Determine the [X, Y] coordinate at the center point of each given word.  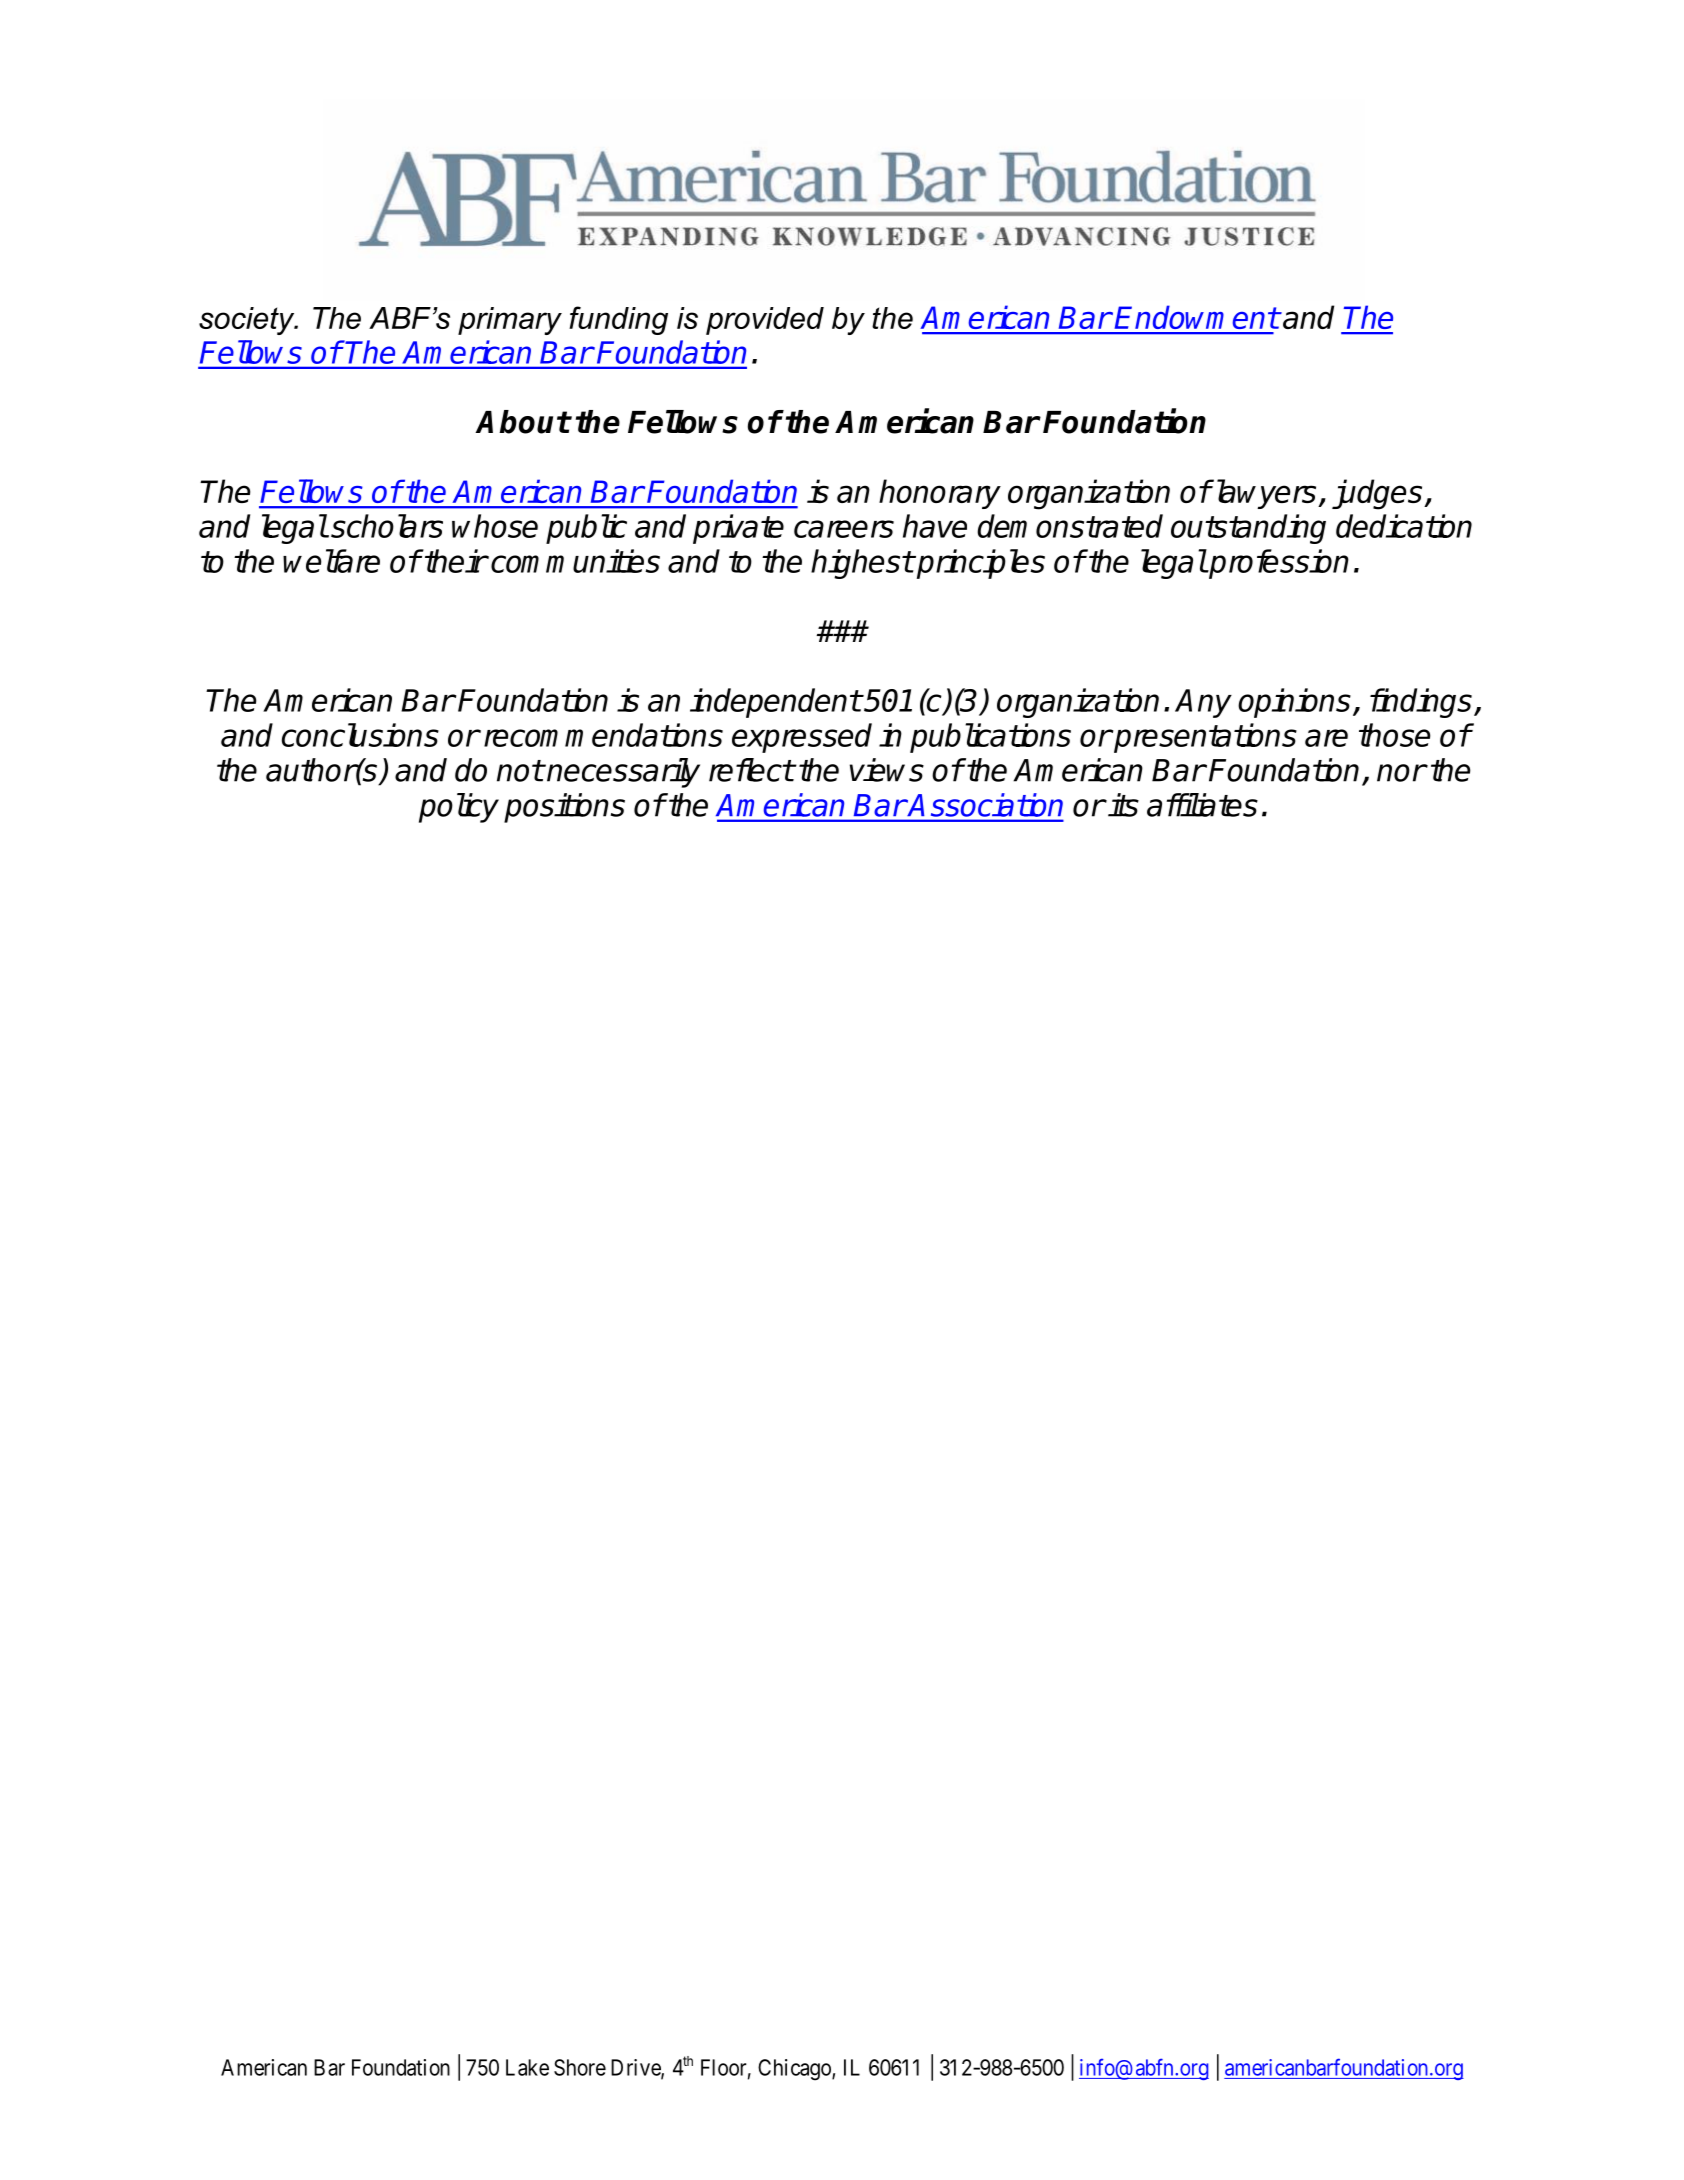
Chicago [795, 2070]
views [887, 770]
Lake [527, 2067]
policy [459, 808]
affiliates [1202, 805]
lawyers [1265, 494]
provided [765, 321]
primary [510, 321]
